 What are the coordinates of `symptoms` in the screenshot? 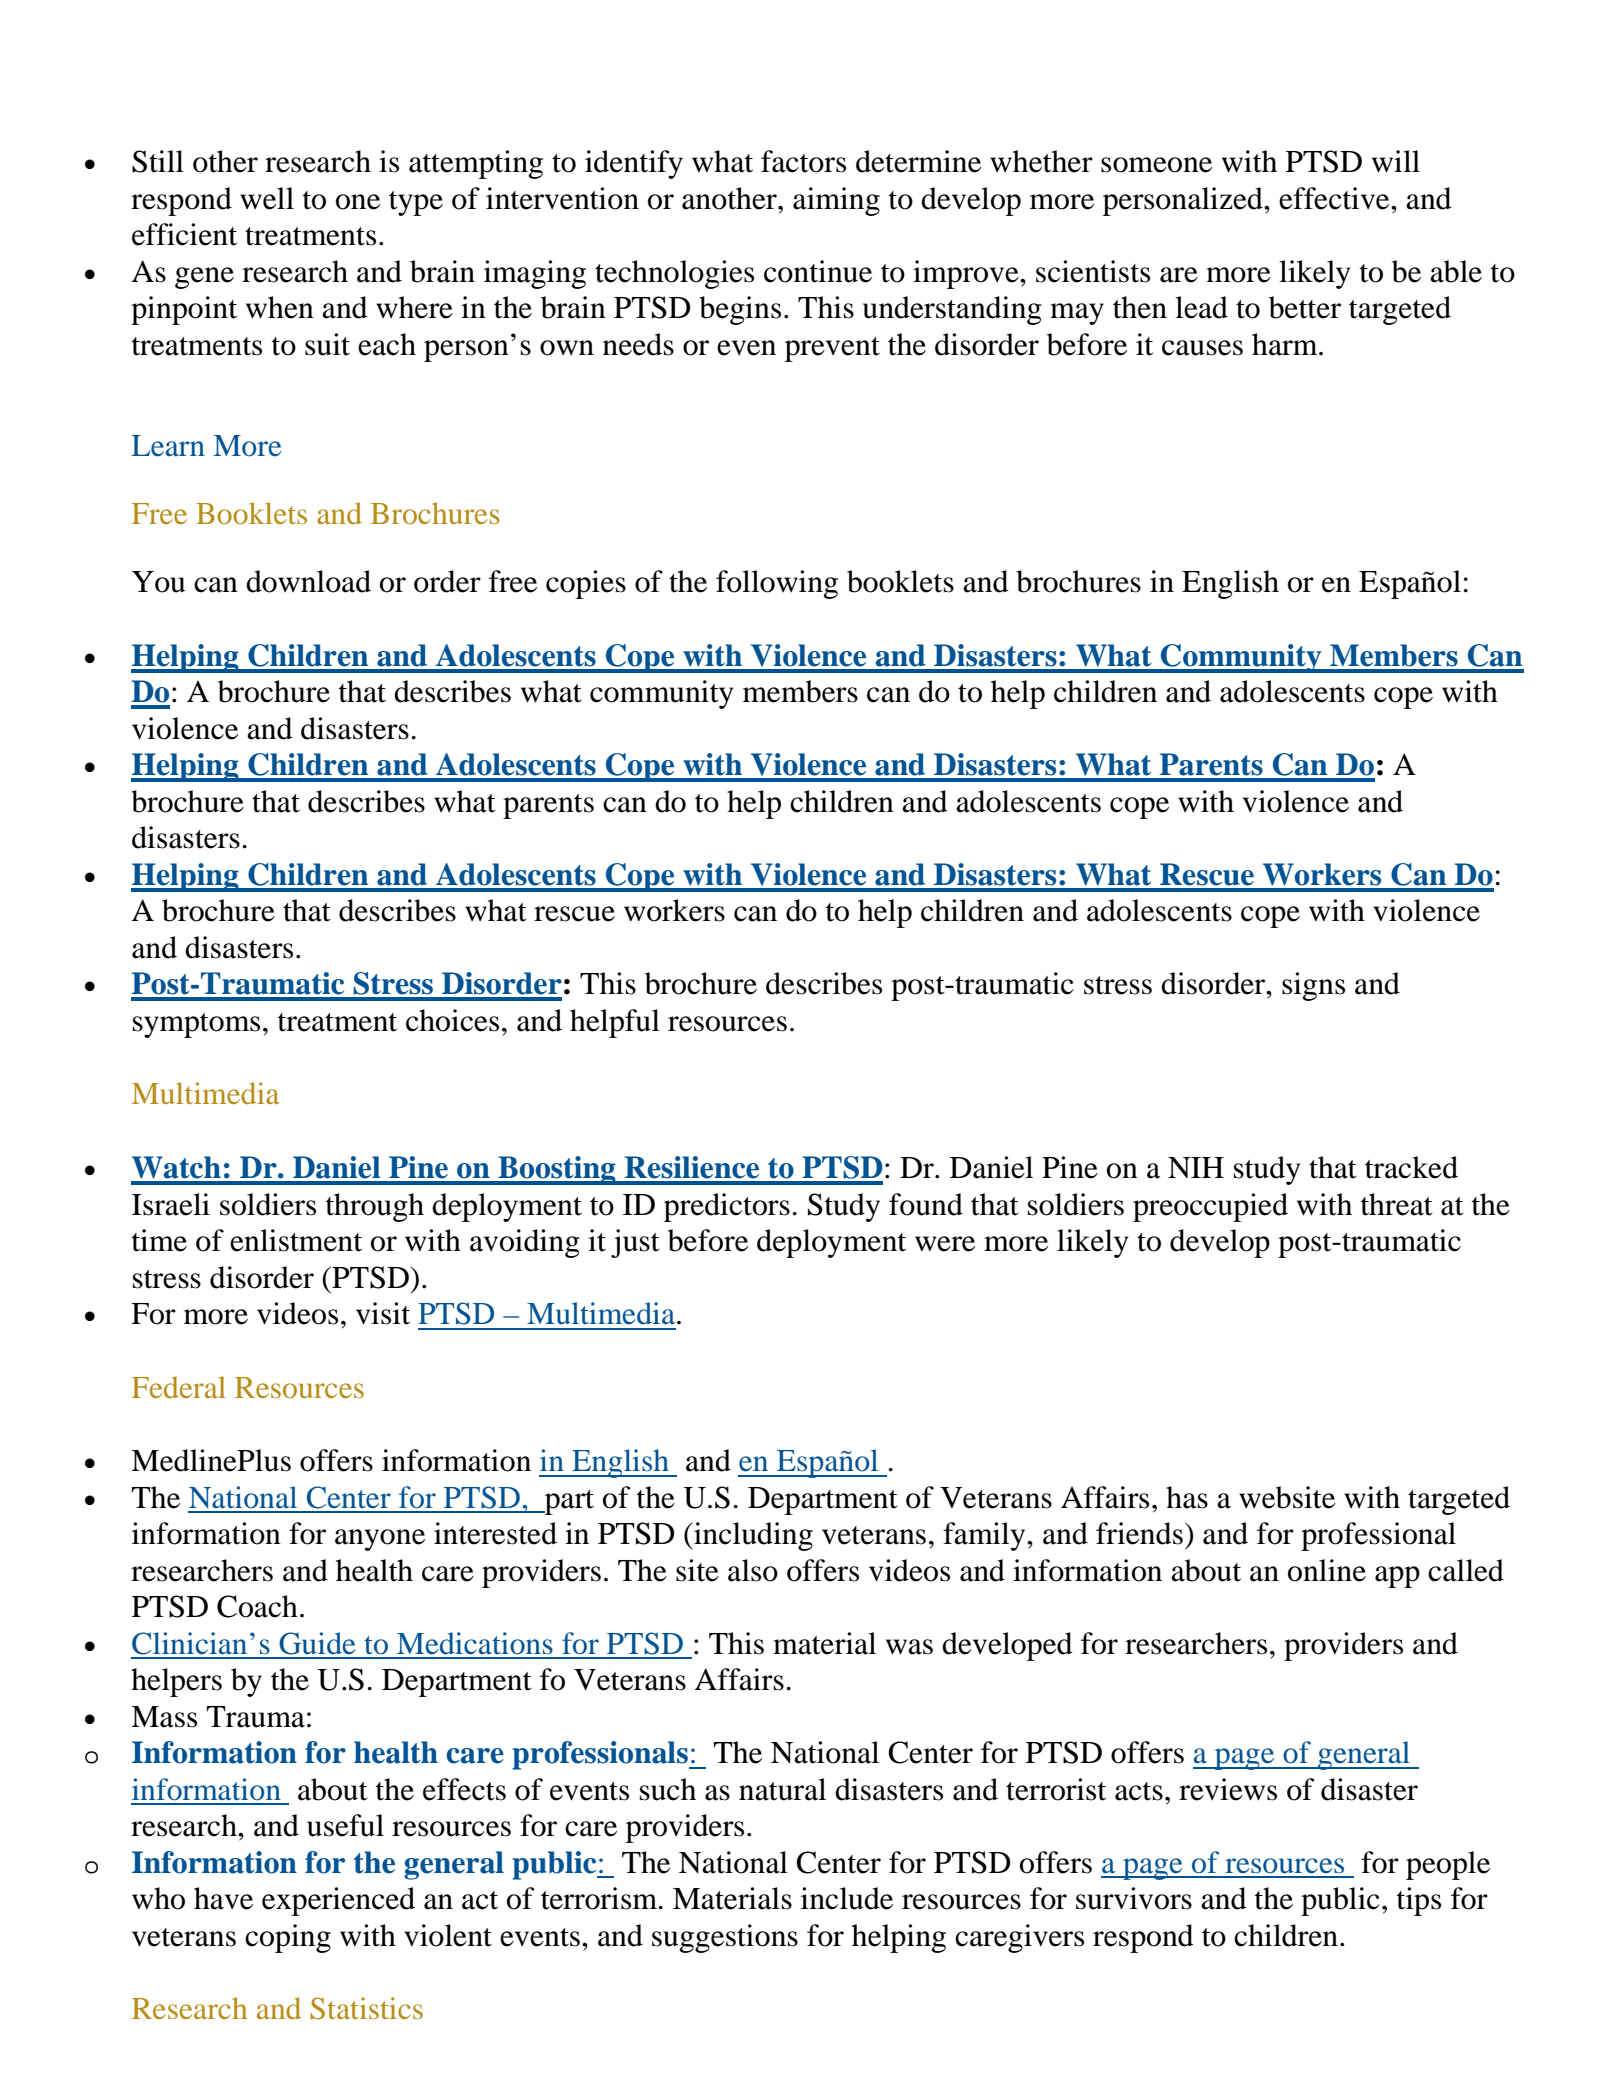 It's located at (196, 1025).
